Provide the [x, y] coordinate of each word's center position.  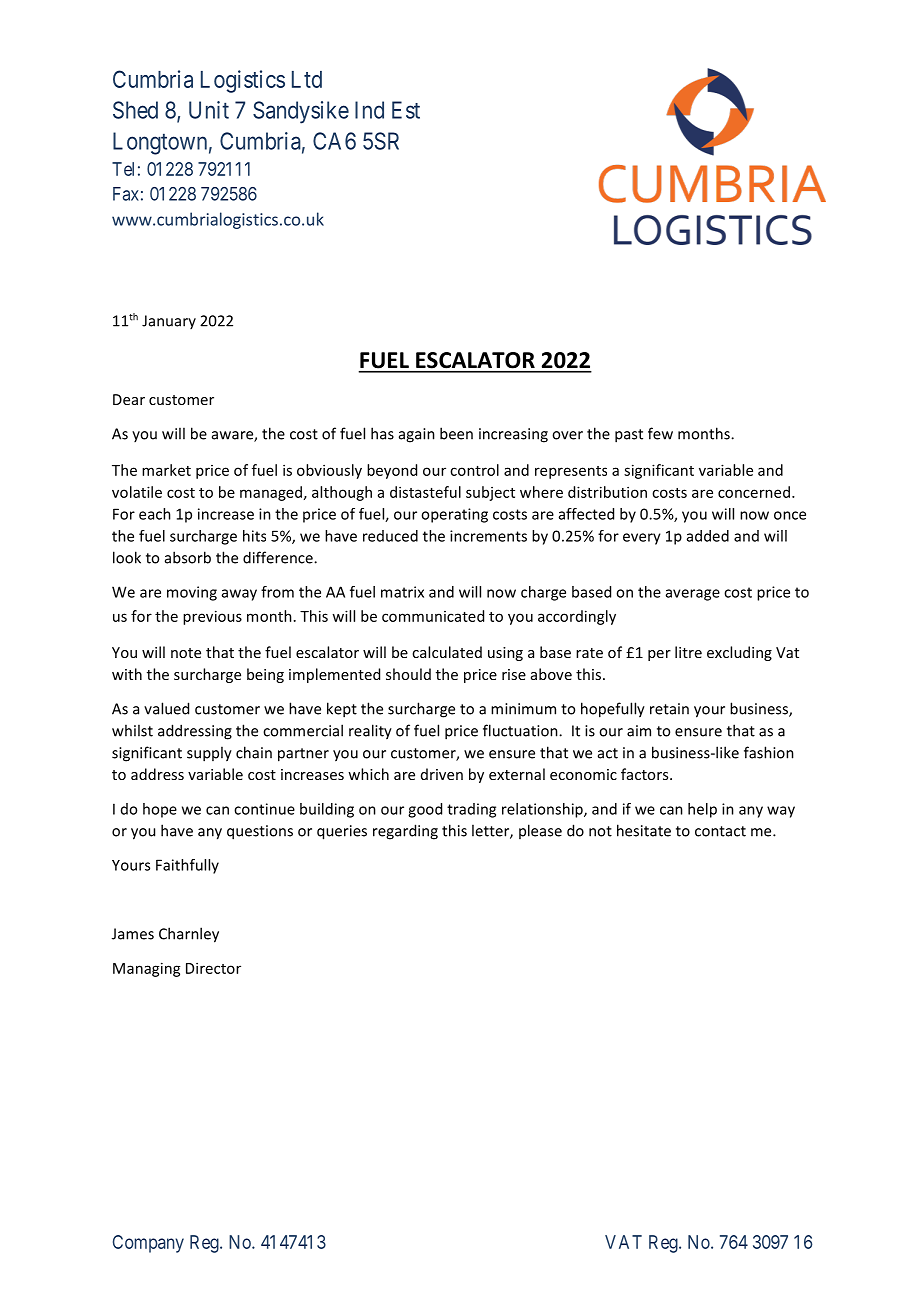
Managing [147, 969]
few [660, 433]
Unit [209, 110]
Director [213, 968]
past [629, 436]
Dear [129, 399]
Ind [369, 110]
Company [148, 1244]
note [186, 653]
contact [720, 831]
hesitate [644, 830]
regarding [405, 832]
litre [688, 652]
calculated [447, 652]
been [456, 433]
